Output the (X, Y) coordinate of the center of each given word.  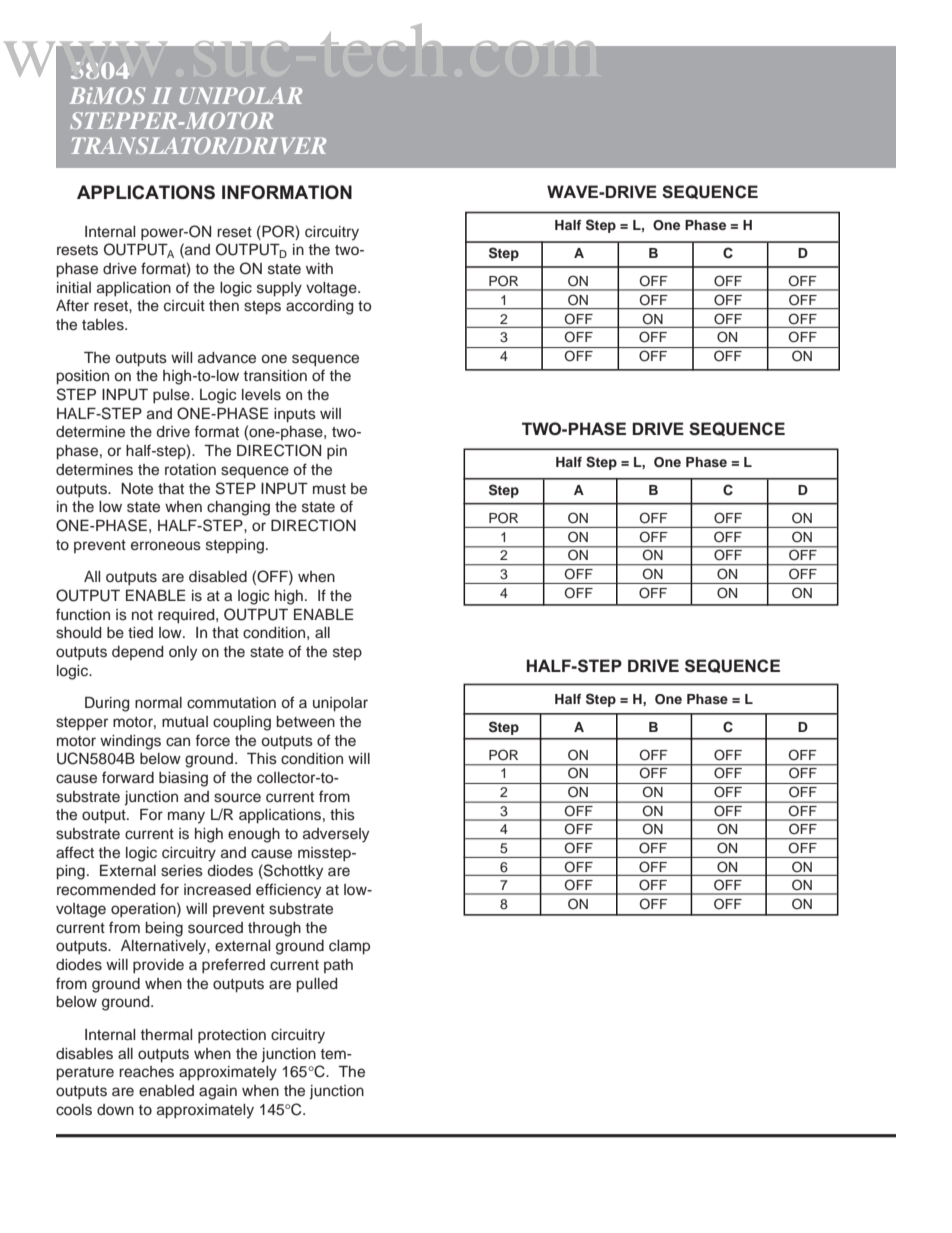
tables (104, 325)
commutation (231, 703)
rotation (190, 469)
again (218, 1092)
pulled (317, 985)
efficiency (288, 891)
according (320, 307)
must (329, 489)
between (306, 722)
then (224, 306)
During (107, 704)
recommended (106, 890)
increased (217, 890)
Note (137, 489)
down (115, 1109)
